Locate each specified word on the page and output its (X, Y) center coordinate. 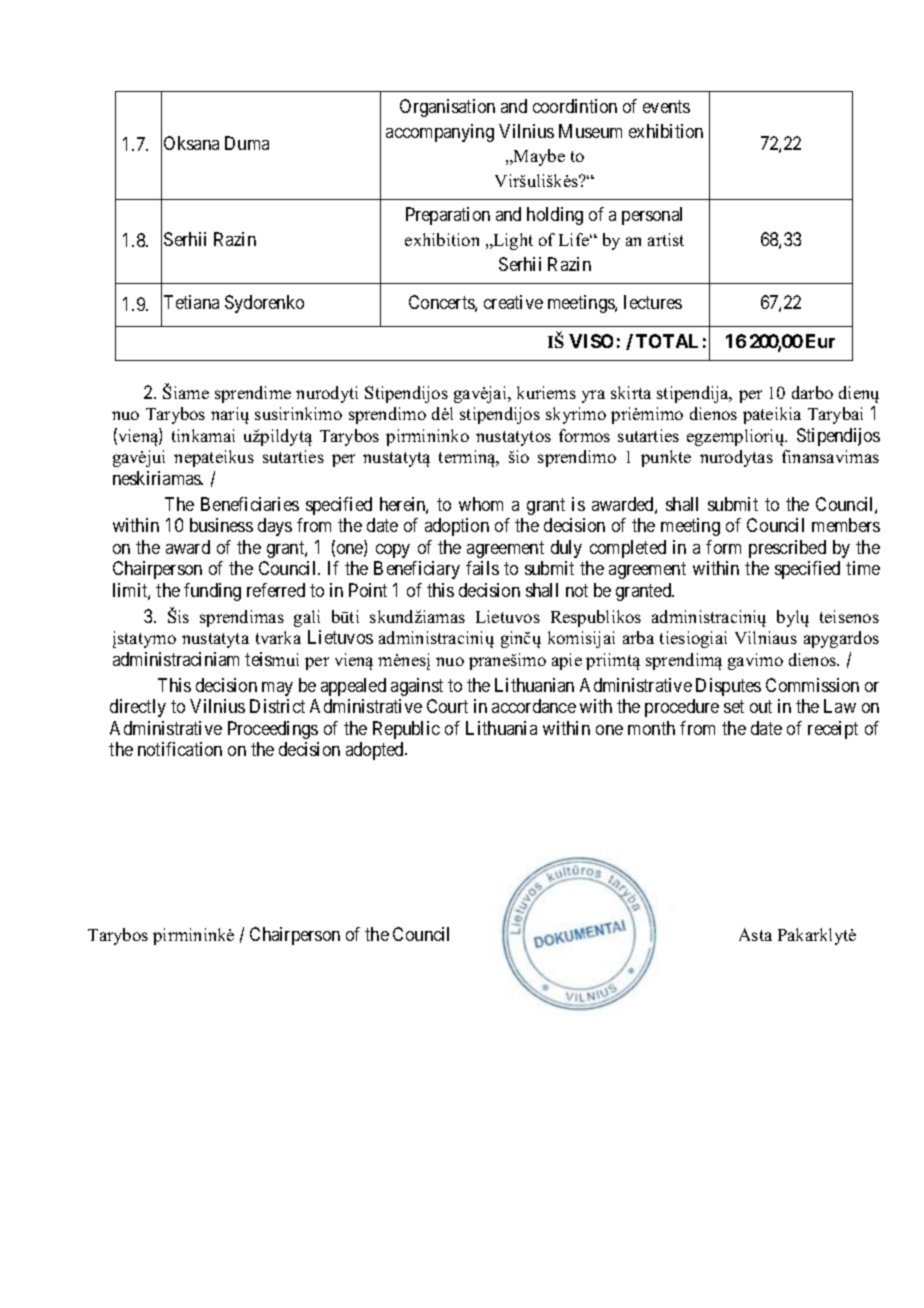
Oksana (191, 143)
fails (482, 568)
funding (212, 592)
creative (513, 302)
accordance (534, 706)
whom (481, 504)
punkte (666, 458)
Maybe (538, 157)
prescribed (787, 549)
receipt (833, 730)
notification (180, 749)
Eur (820, 341)
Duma (247, 143)
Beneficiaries (250, 504)
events (666, 106)
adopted (376, 751)
